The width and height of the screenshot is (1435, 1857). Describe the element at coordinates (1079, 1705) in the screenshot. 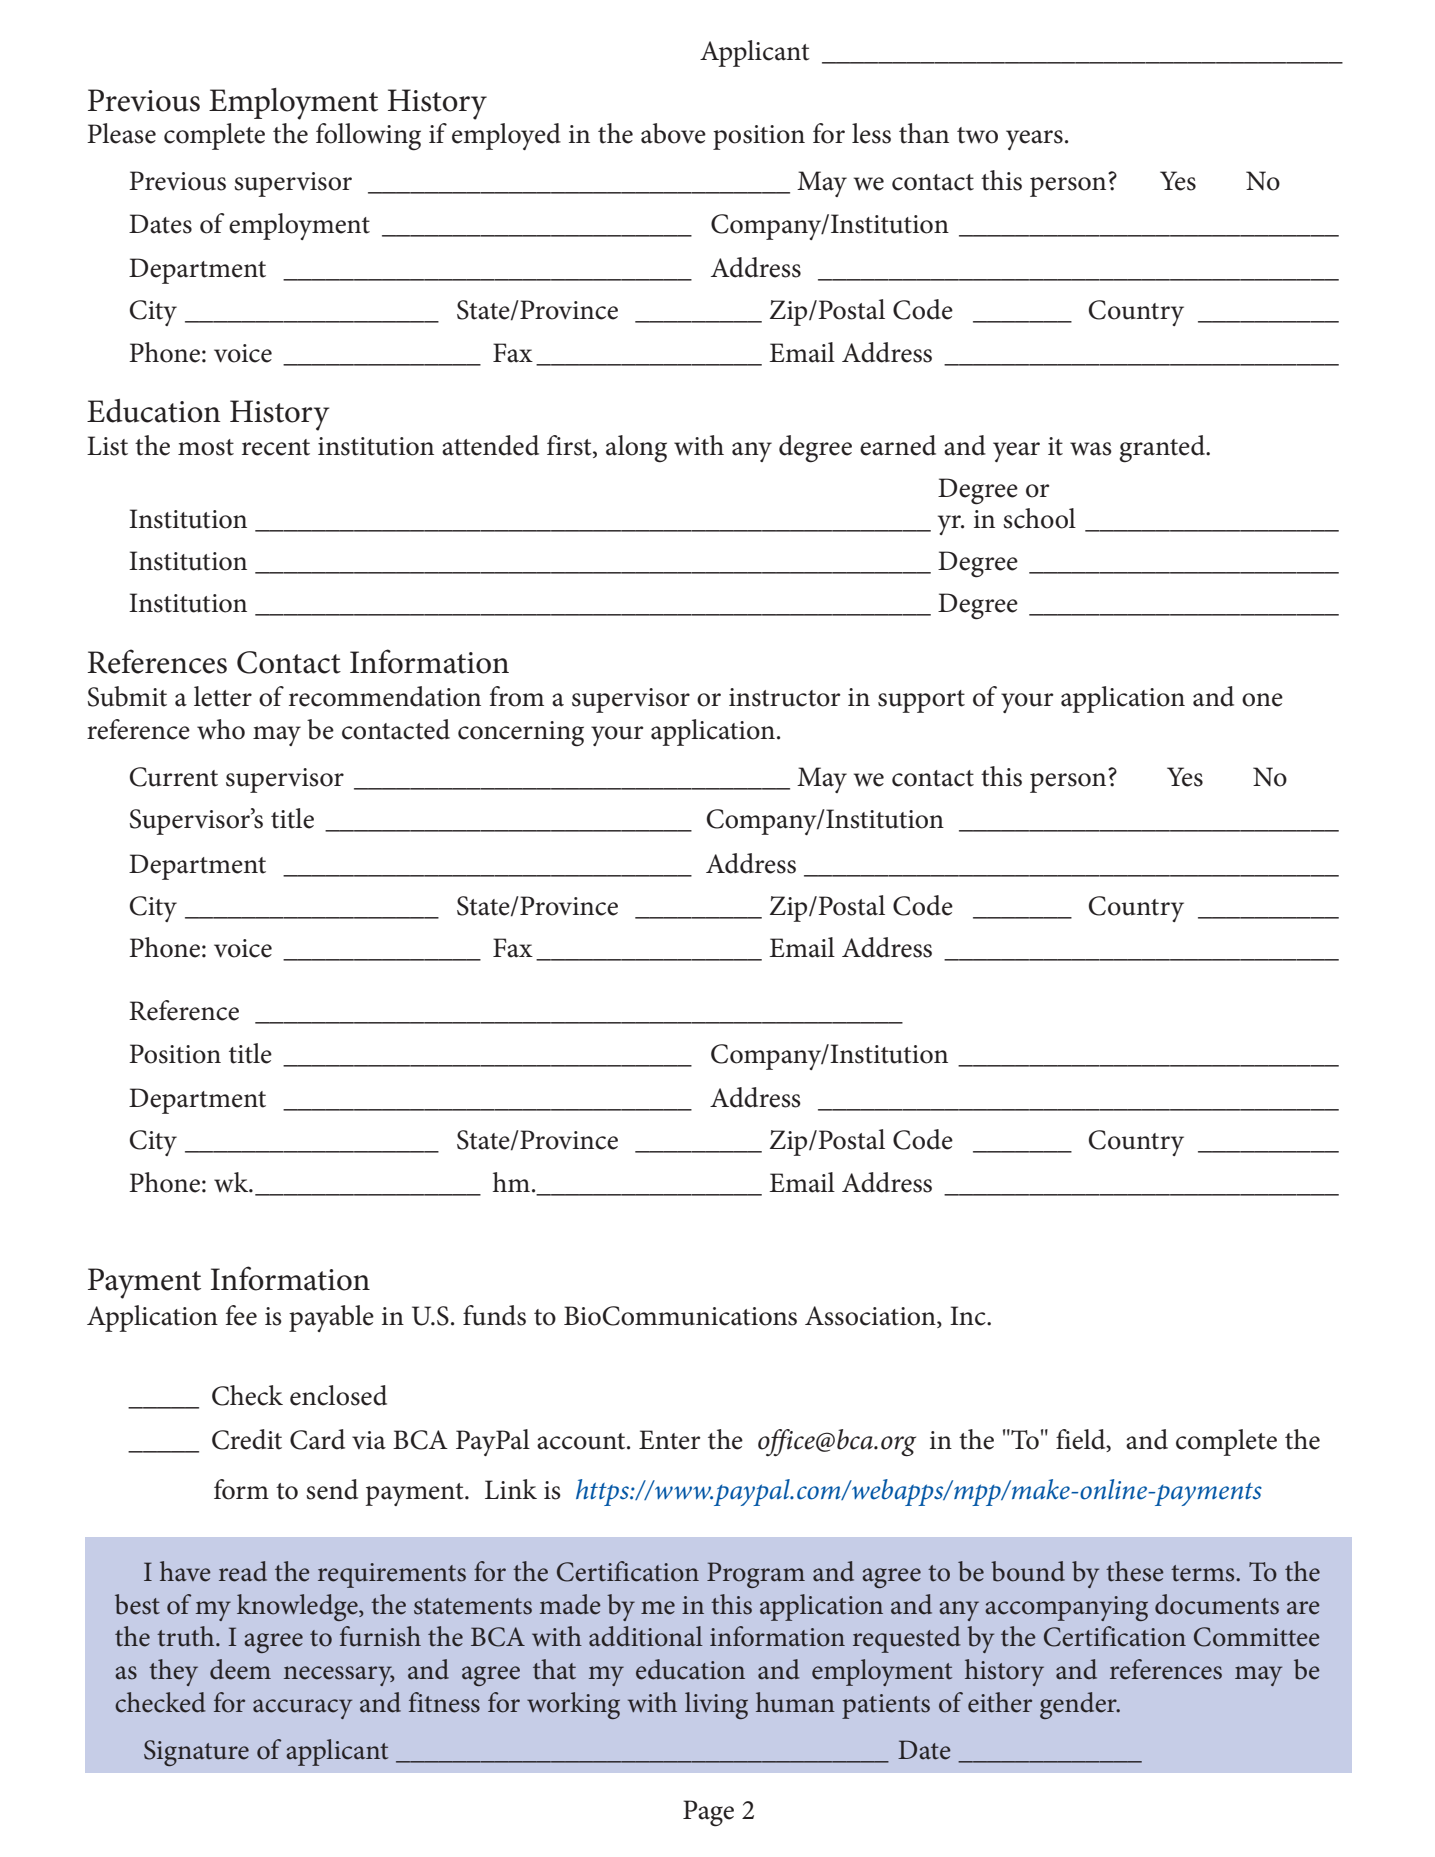

I see `gender` at that location.
